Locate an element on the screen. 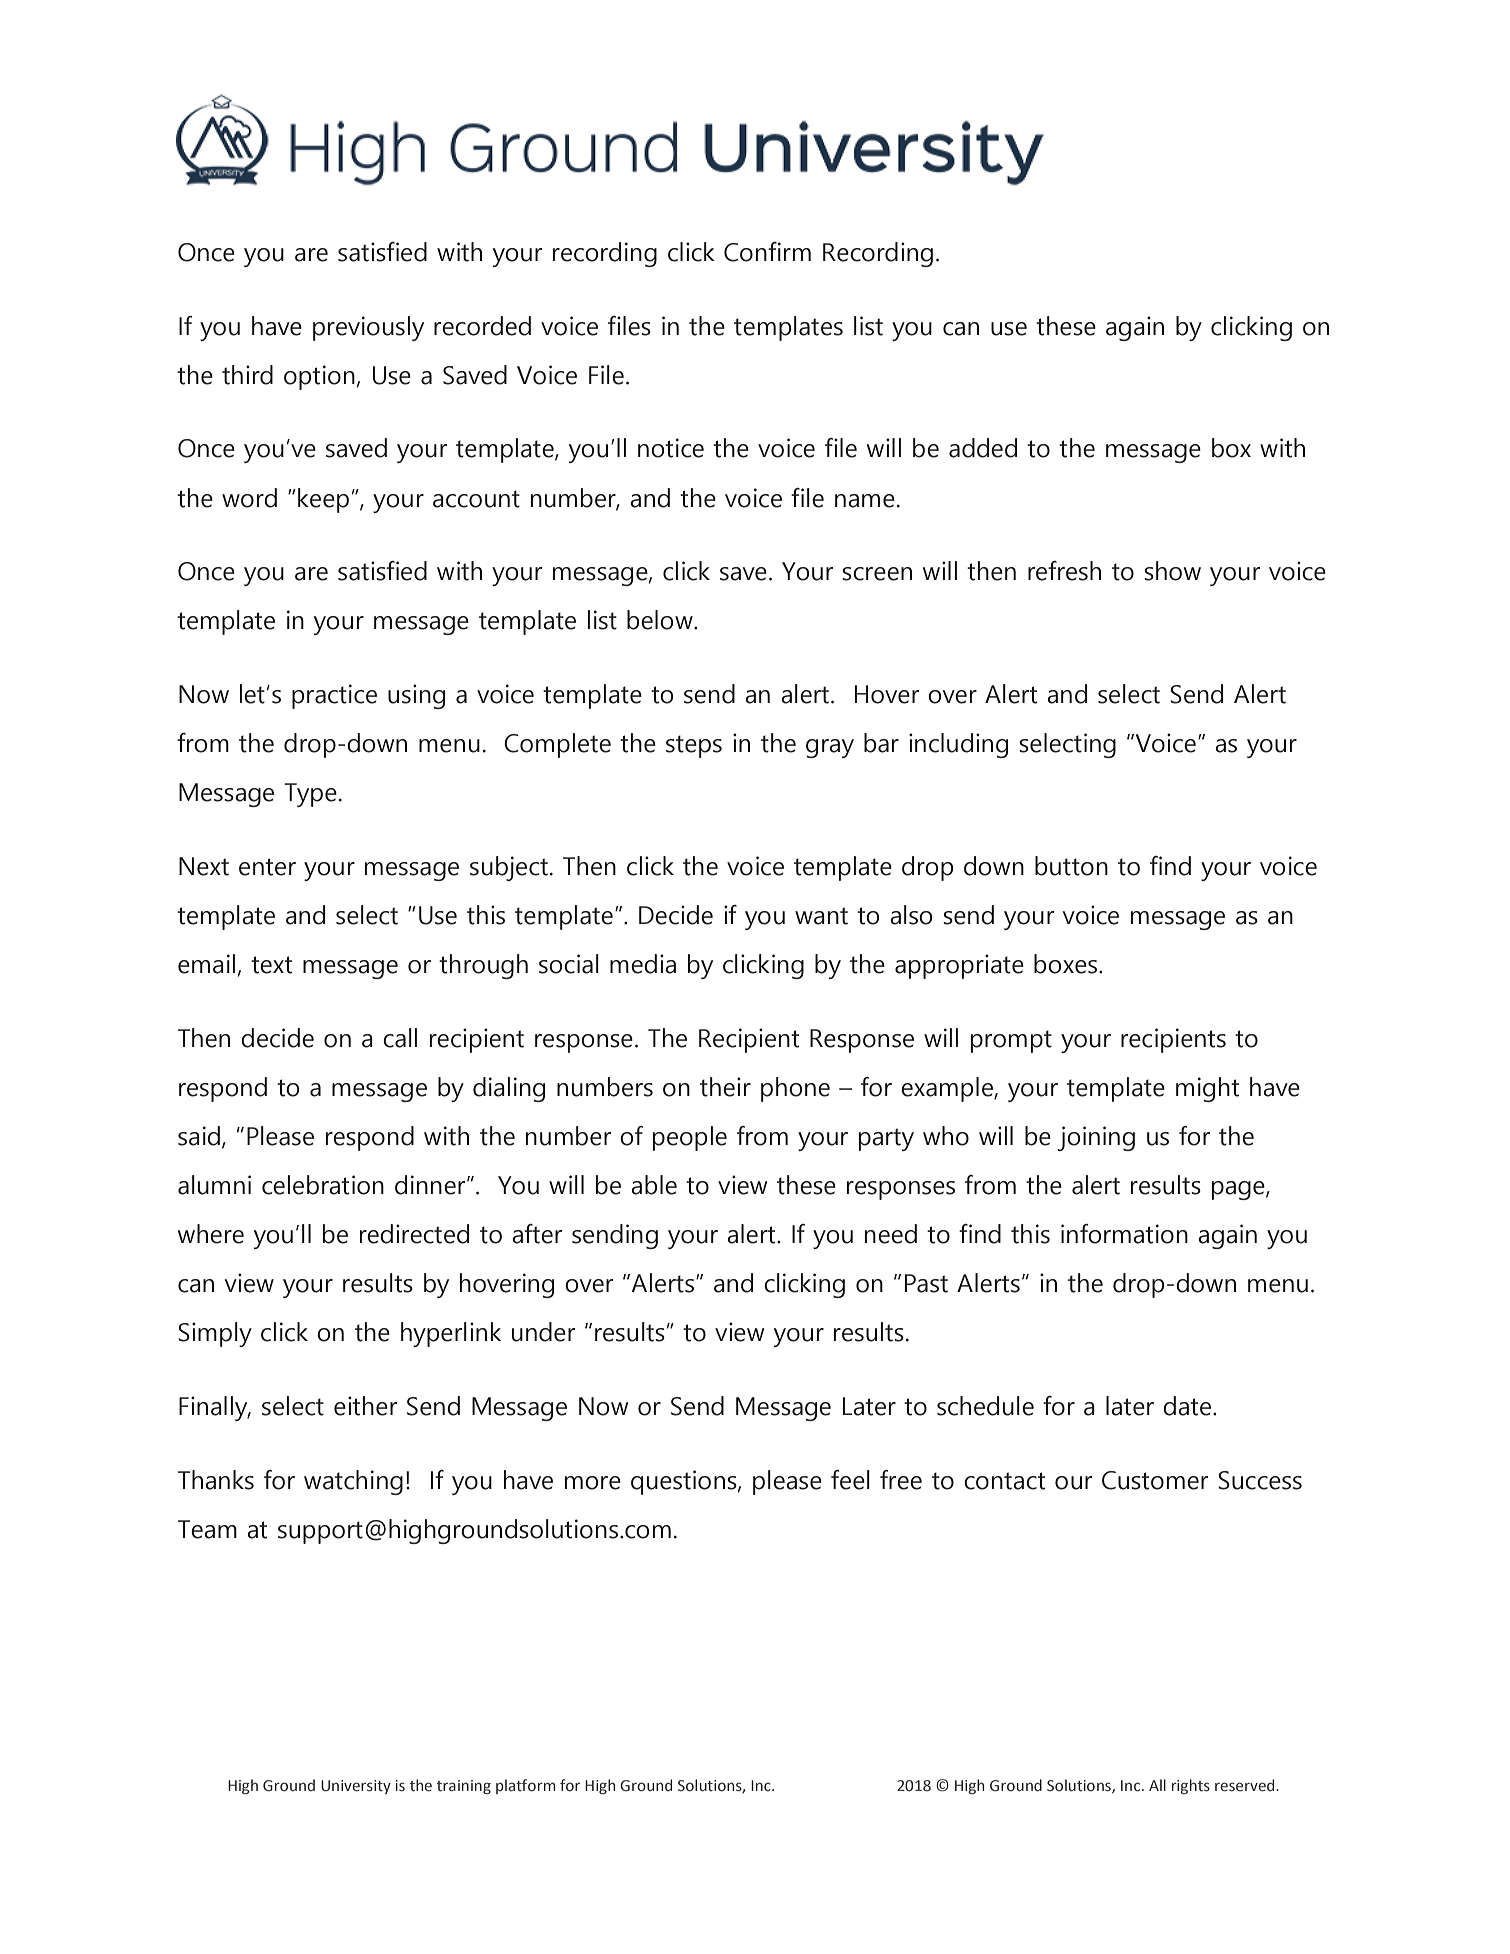 This screenshot has width=1510, height=1954. Confirm is located at coordinates (767, 252).
